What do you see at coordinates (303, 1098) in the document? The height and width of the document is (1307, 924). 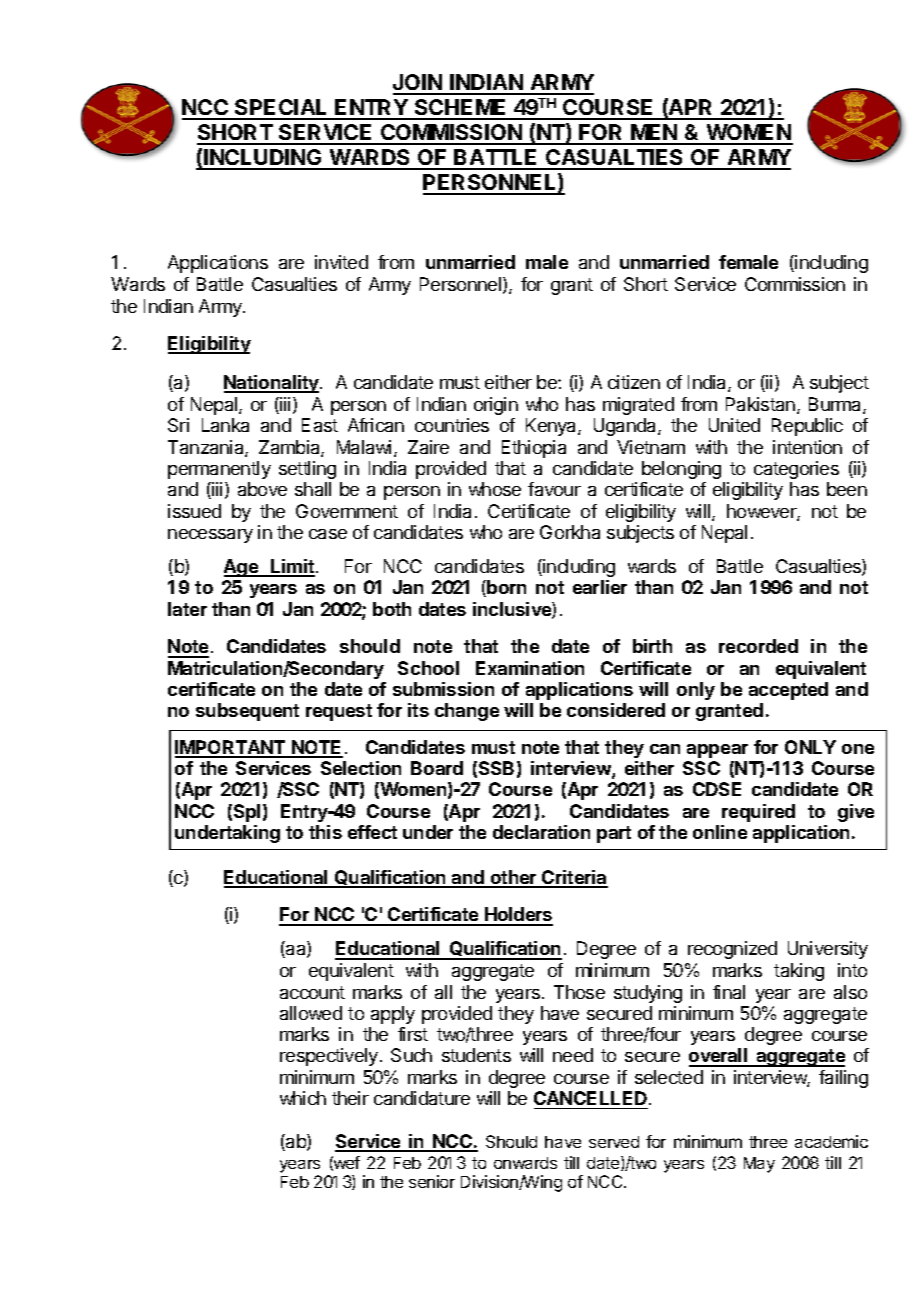 I see `which` at bounding box center [303, 1098].
